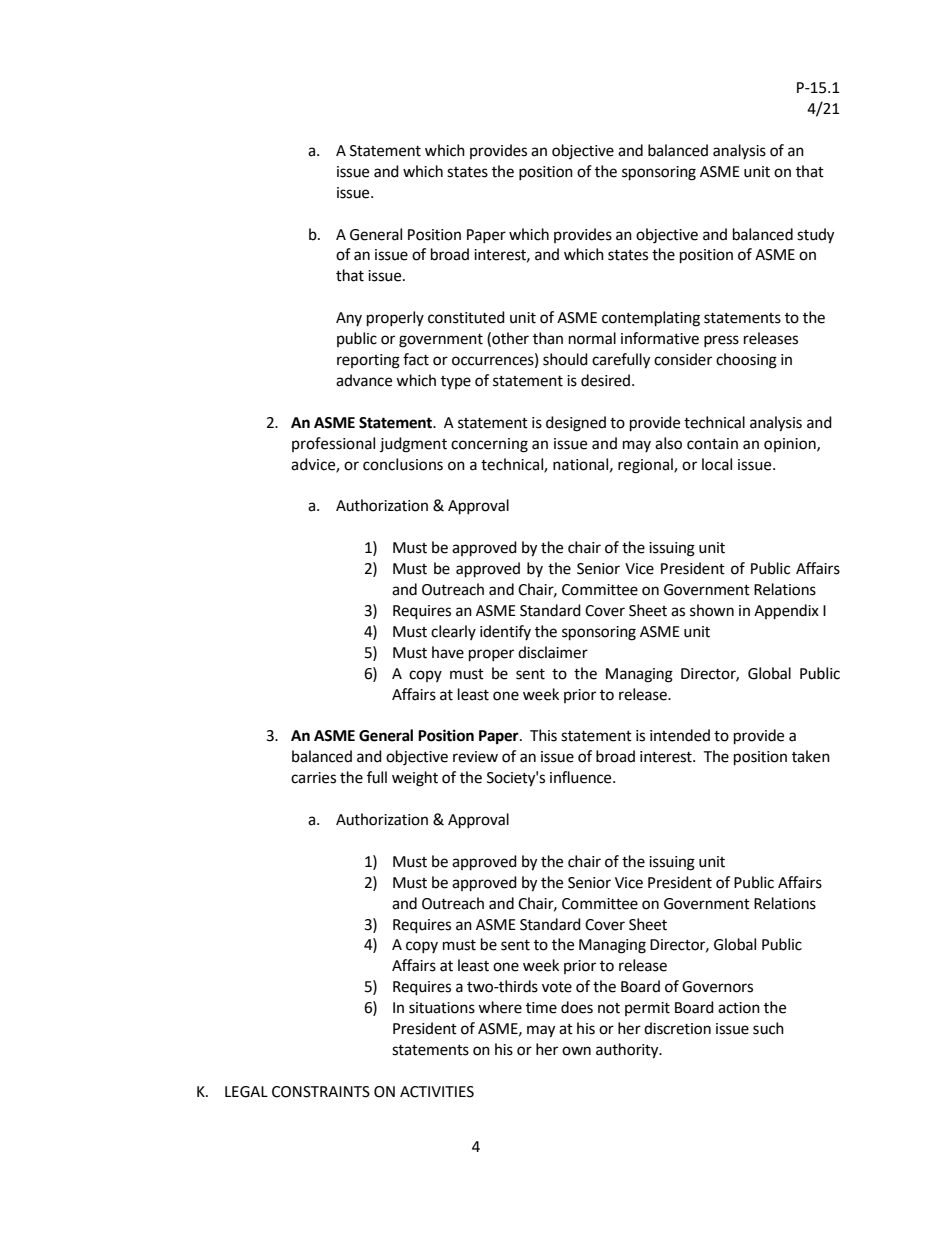 The image size is (952, 1233). Describe the element at coordinates (541, 1008) in the document. I see `time` at that location.
